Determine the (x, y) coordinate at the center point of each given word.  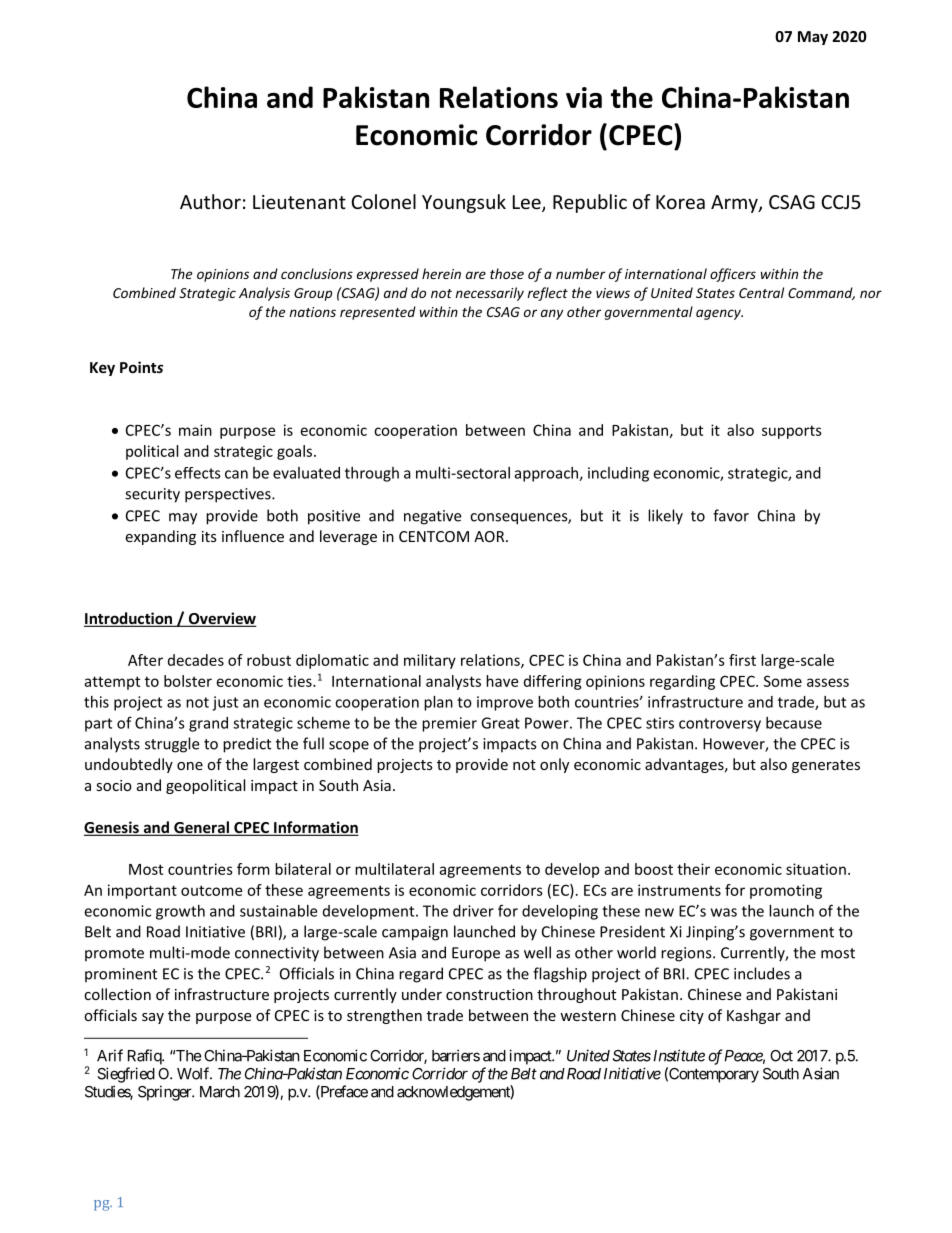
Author (210, 201)
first (742, 660)
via (584, 97)
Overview (222, 619)
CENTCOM (434, 536)
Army (735, 204)
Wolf (194, 1073)
